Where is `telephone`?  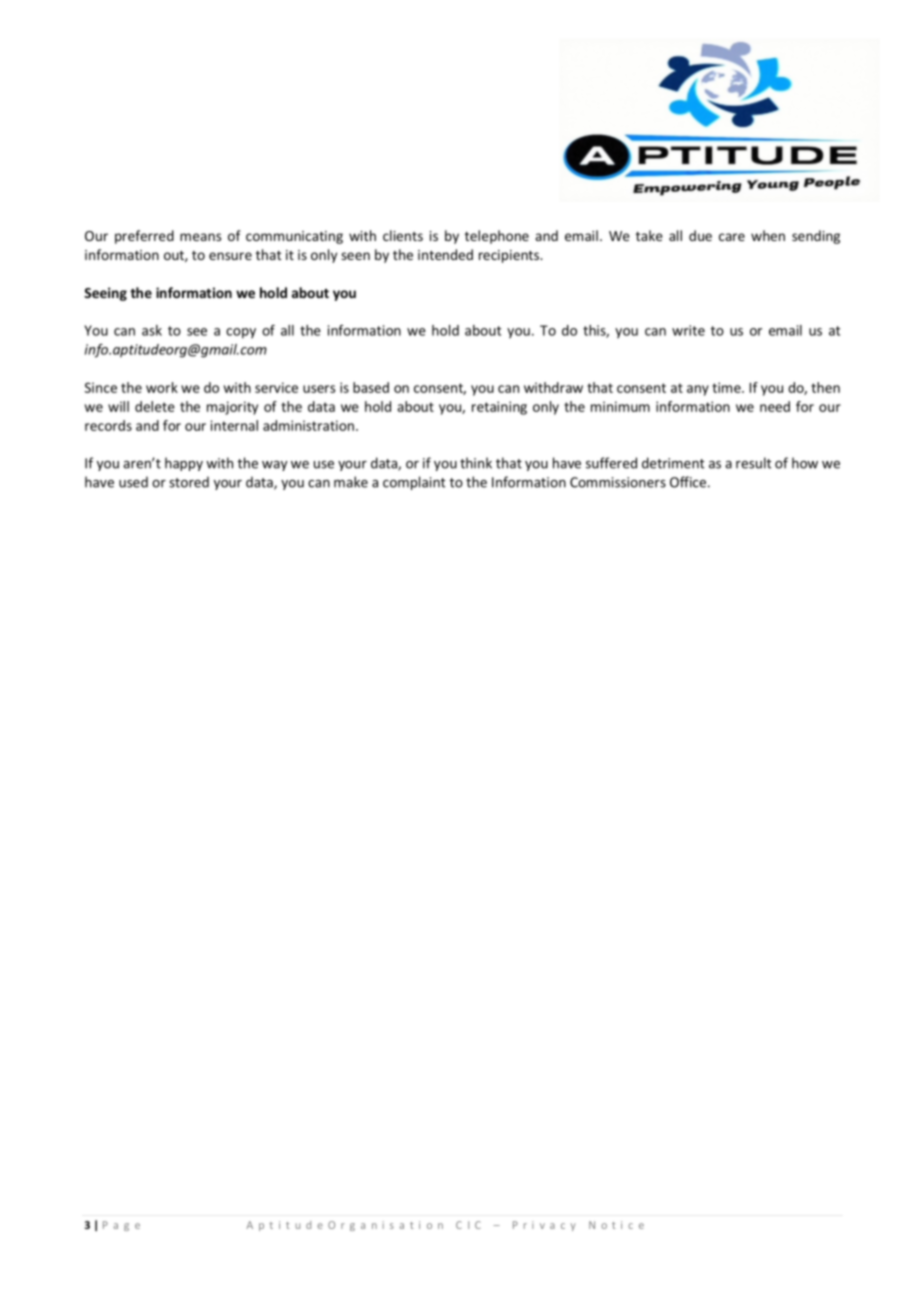 telephone is located at coordinates (497, 237).
